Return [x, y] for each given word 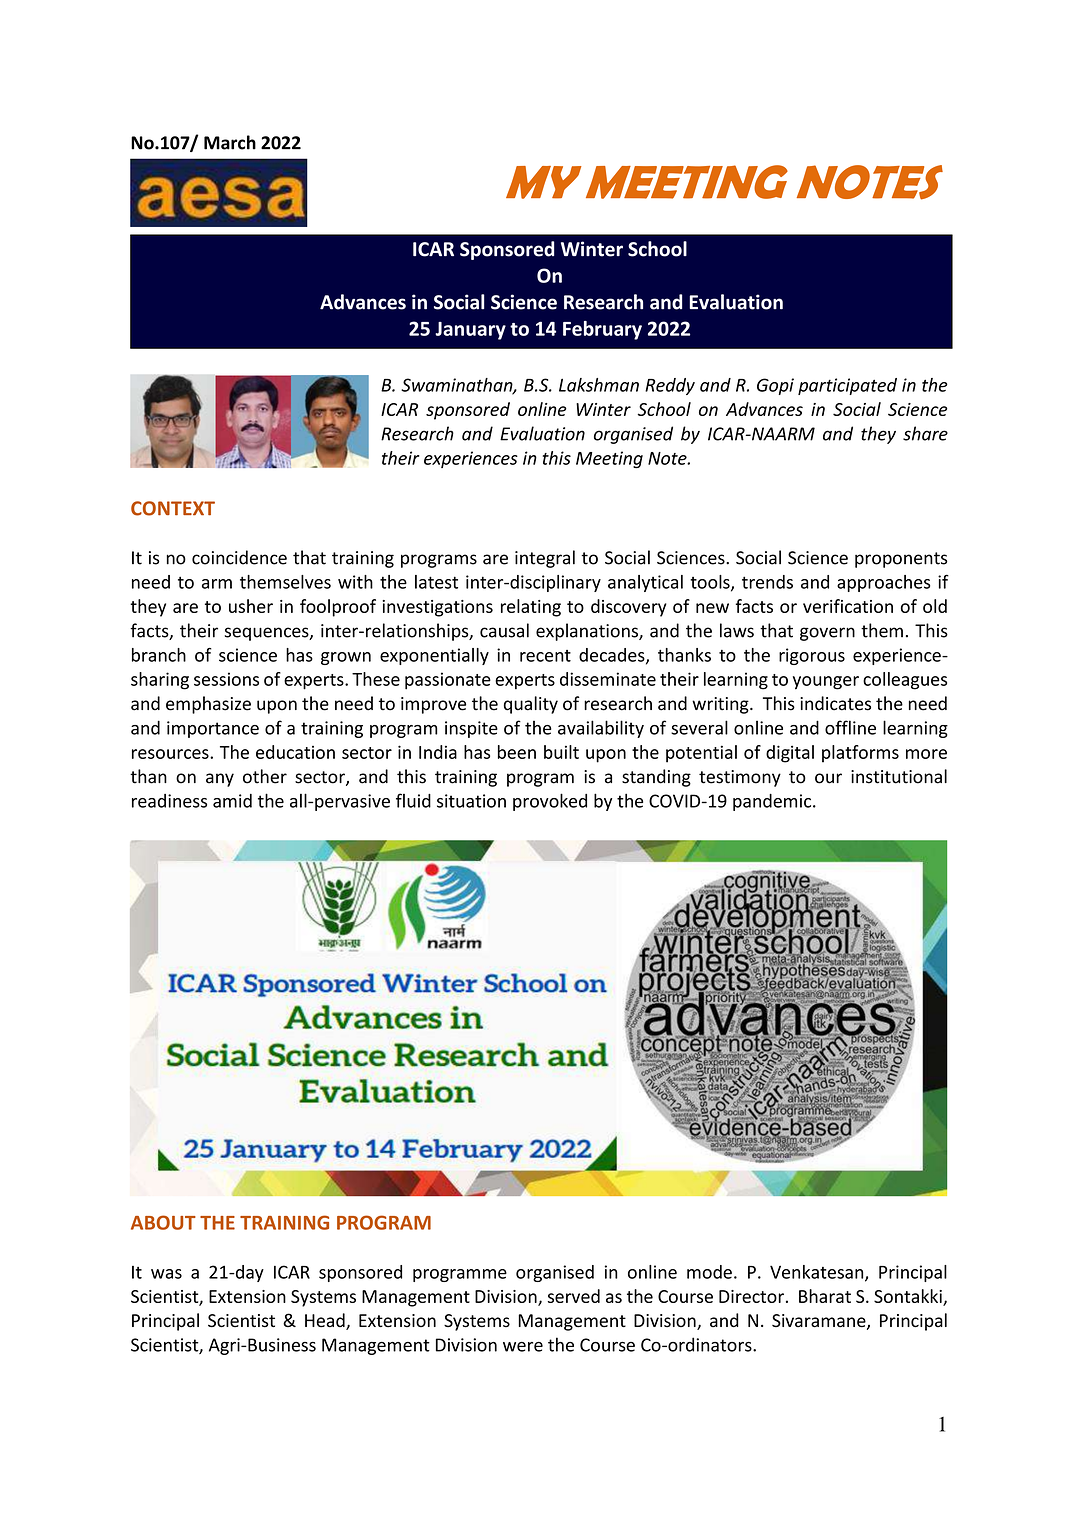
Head [326, 1321]
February [602, 330]
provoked [550, 802]
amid [232, 801]
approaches [883, 583]
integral [545, 559]
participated [847, 386]
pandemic [773, 802]
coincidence [239, 557]
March [230, 142]
